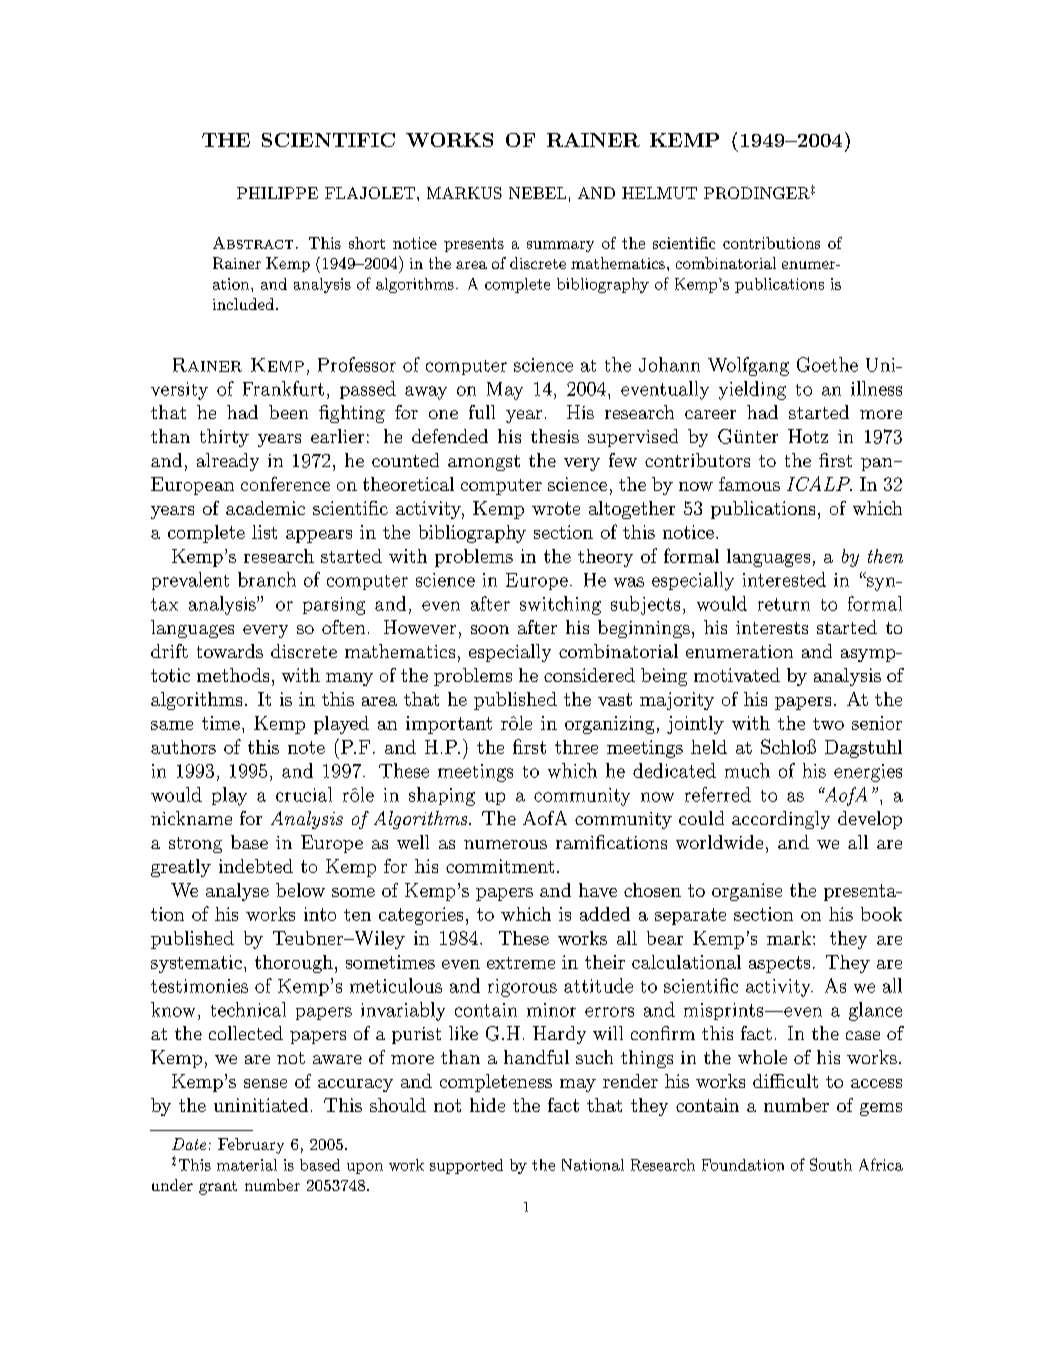 The height and width of the image is (1356, 1048). What do you see at coordinates (781, 820) in the image?
I see `accordingly` at bounding box center [781, 820].
